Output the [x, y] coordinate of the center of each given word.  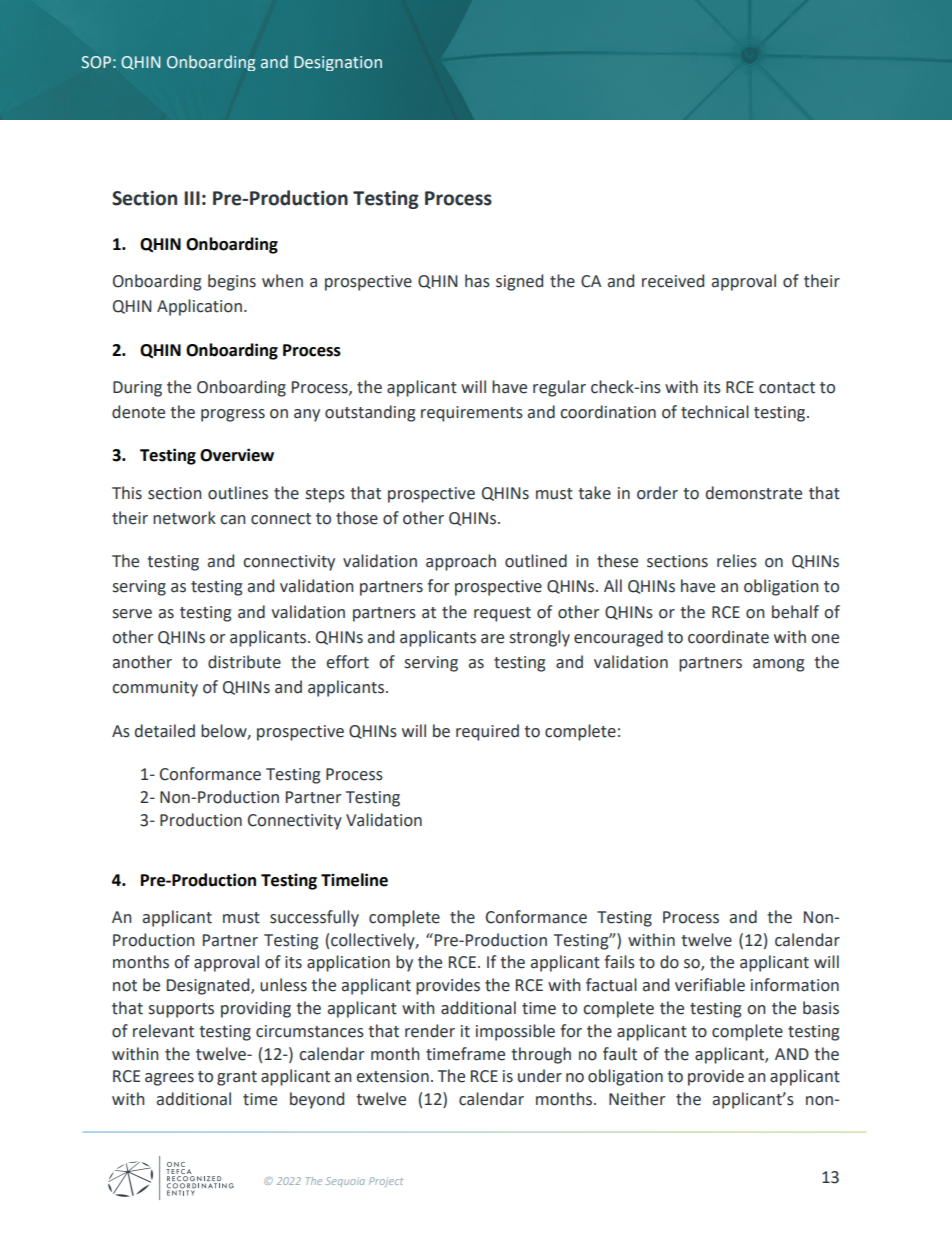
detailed [165, 731]
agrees [169, 1079]
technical [715, 412]
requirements [472, 414]
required [487, 732]
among [779, 665]
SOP [96, 62]
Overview [237, 455]
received [673, 281]
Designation [338, 63]
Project [386, 1182]
